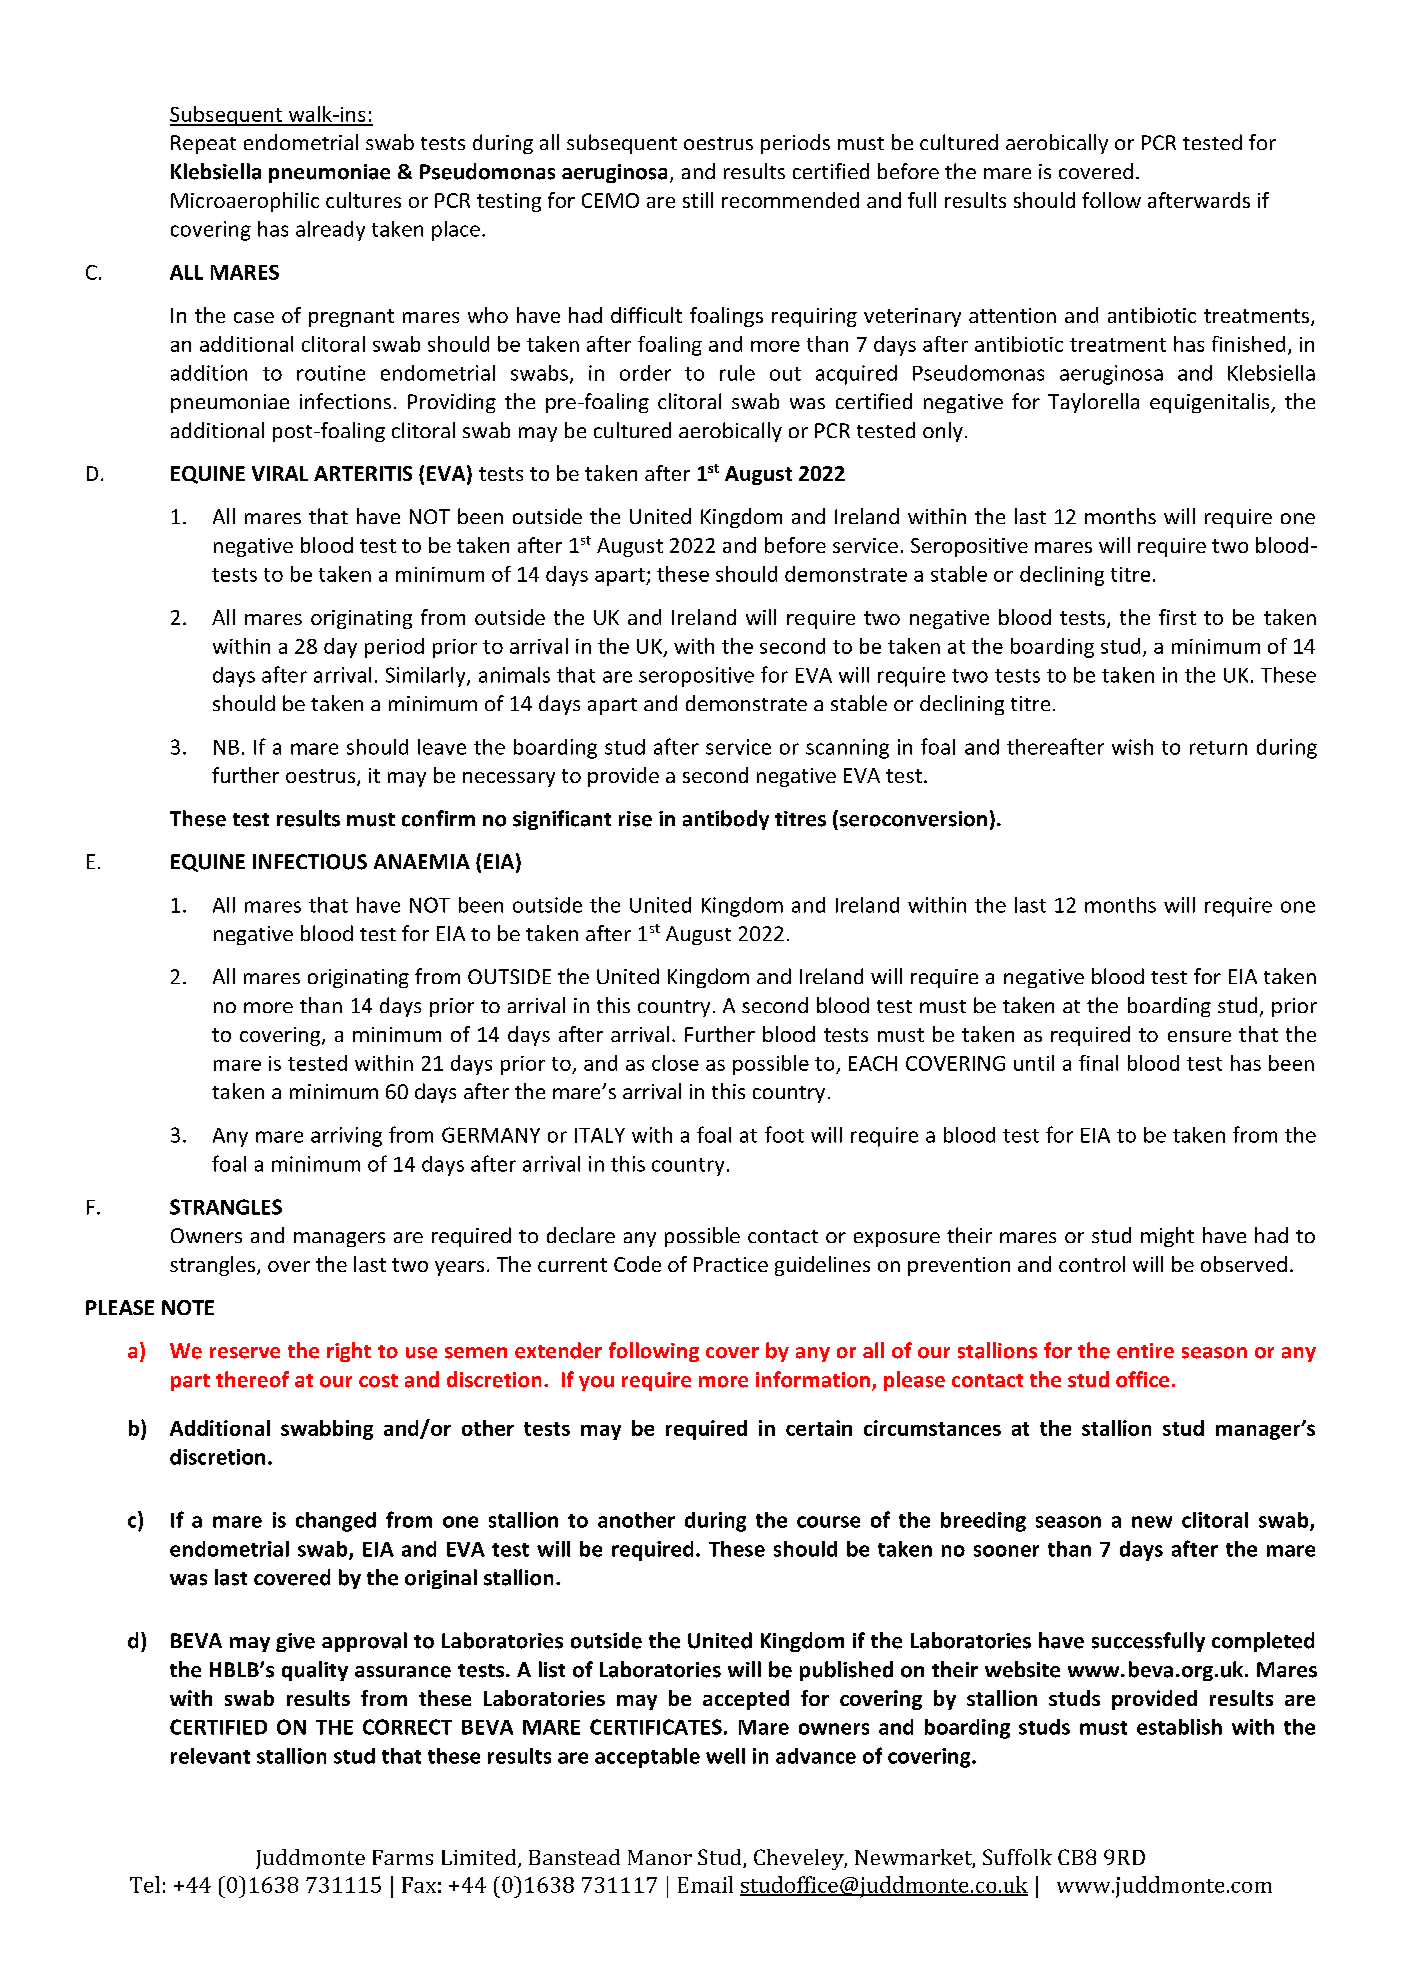  What do you see at coordinates (330, 231) in the document?
I see `already` at bounding box center [330, 231].
